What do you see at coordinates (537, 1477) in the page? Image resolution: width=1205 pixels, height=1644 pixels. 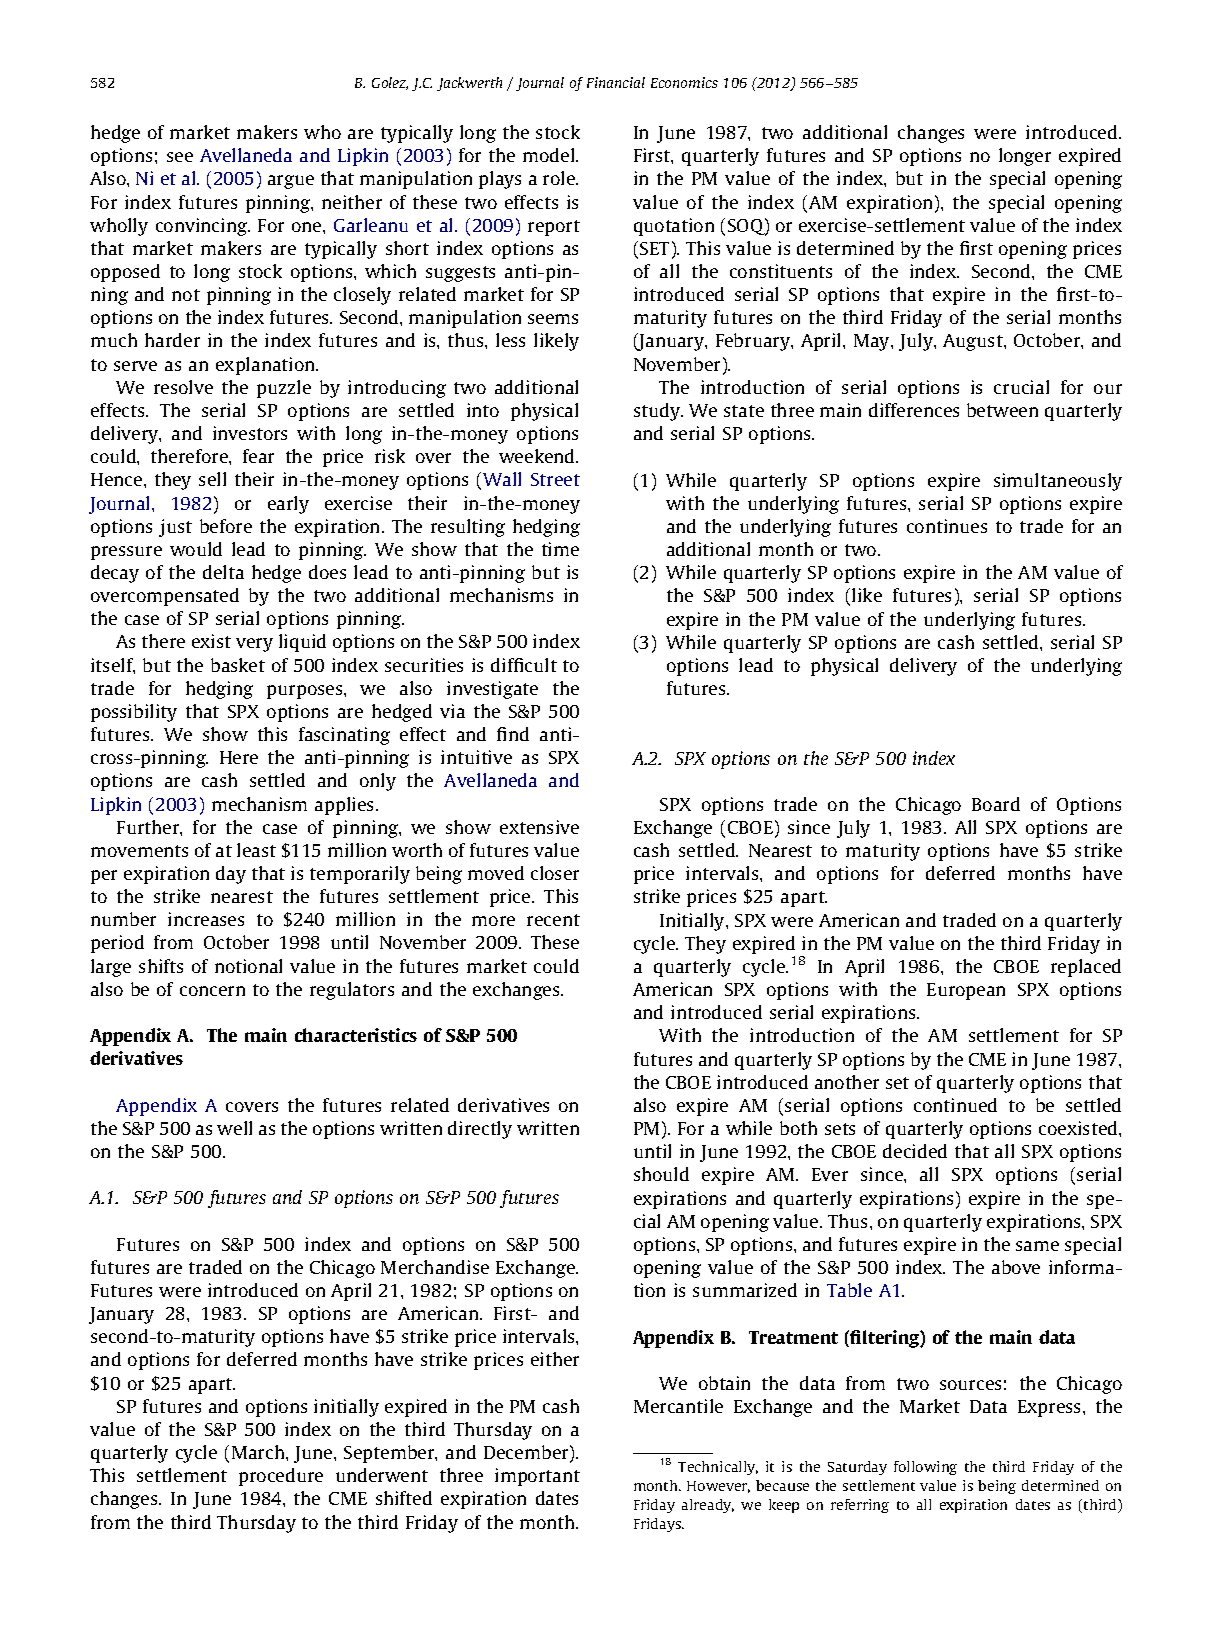 I see `important` at bounding box center [537, 1477].
